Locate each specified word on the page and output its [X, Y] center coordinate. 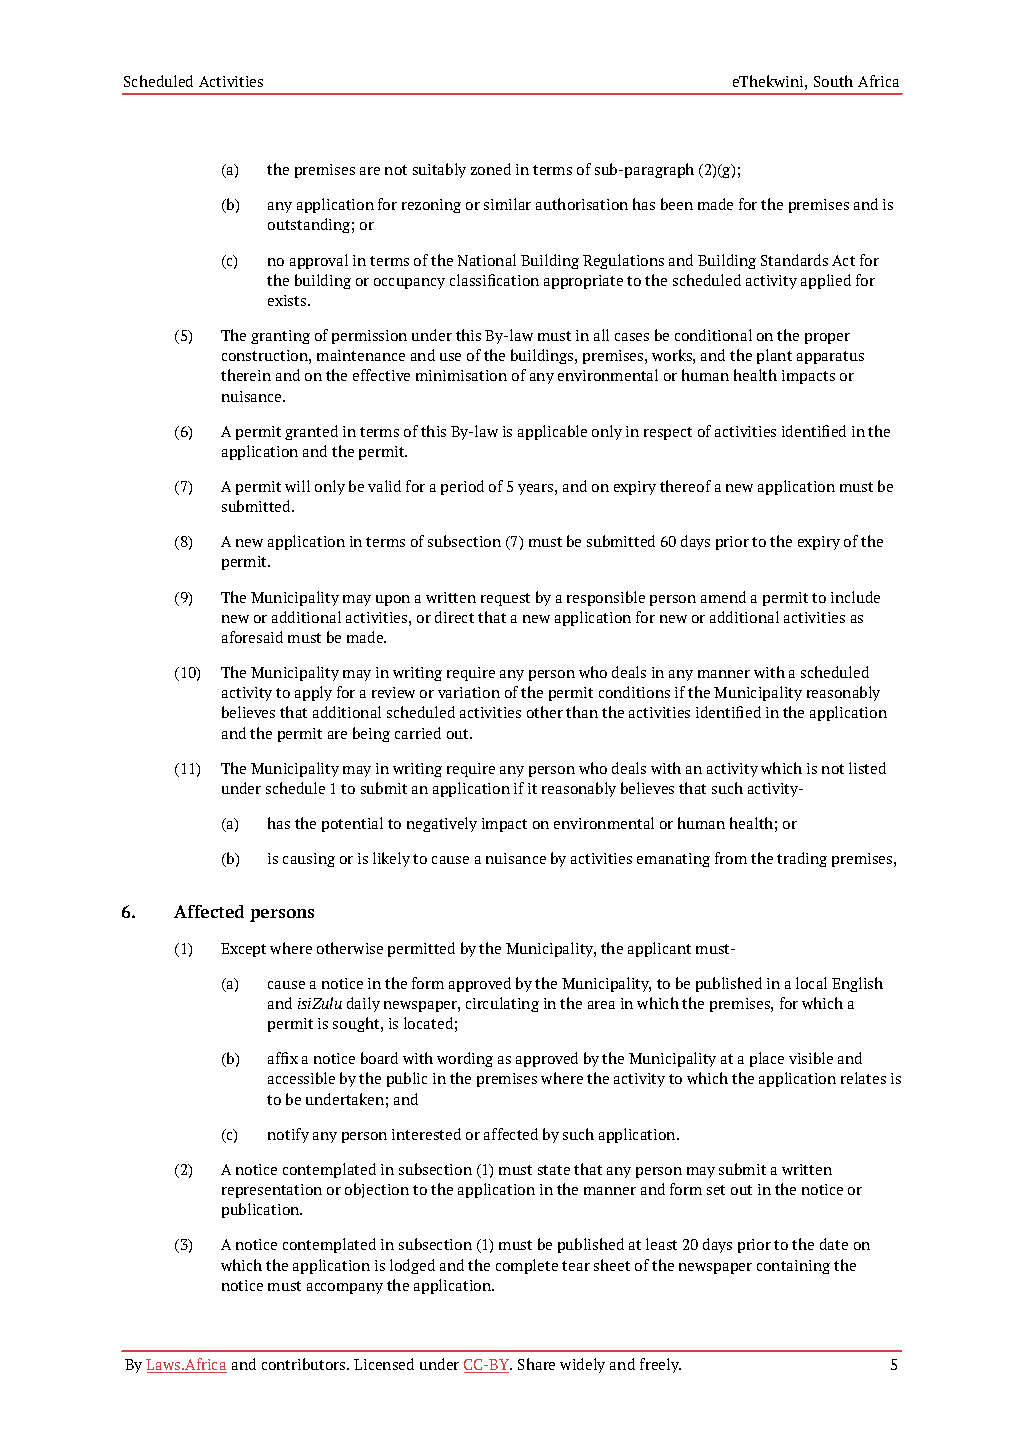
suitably [439, 170]
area [601, 1005]
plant [774, 356]
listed [867, 768]
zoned [491, 169]
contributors [305, 1364]
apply [313, 693]
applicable [552, 432]
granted [311, 432]
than [582, 712]
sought [357, 1024]
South [833, 81]
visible [811, 1058]
